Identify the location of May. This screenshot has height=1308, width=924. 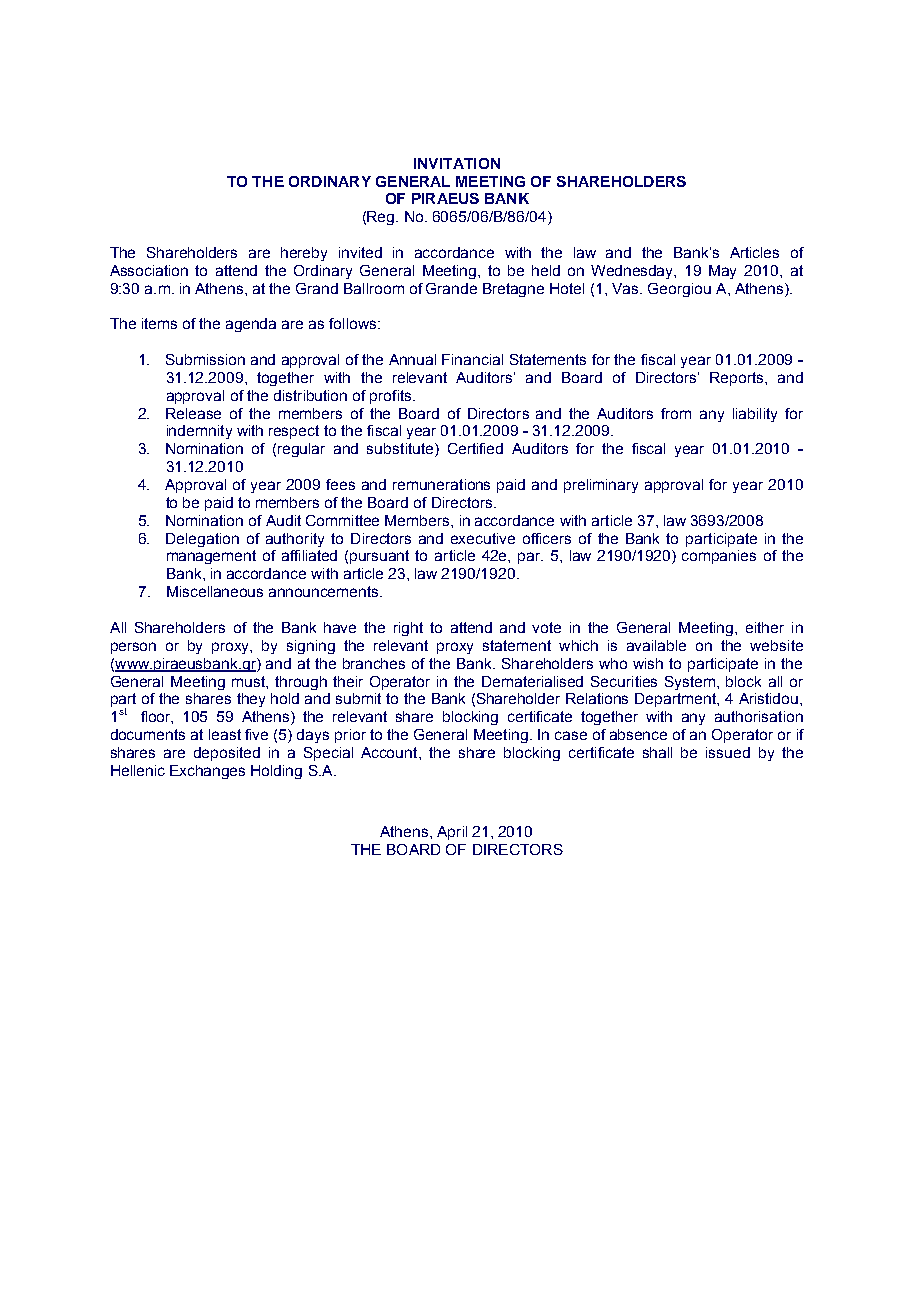
(722, 272).
